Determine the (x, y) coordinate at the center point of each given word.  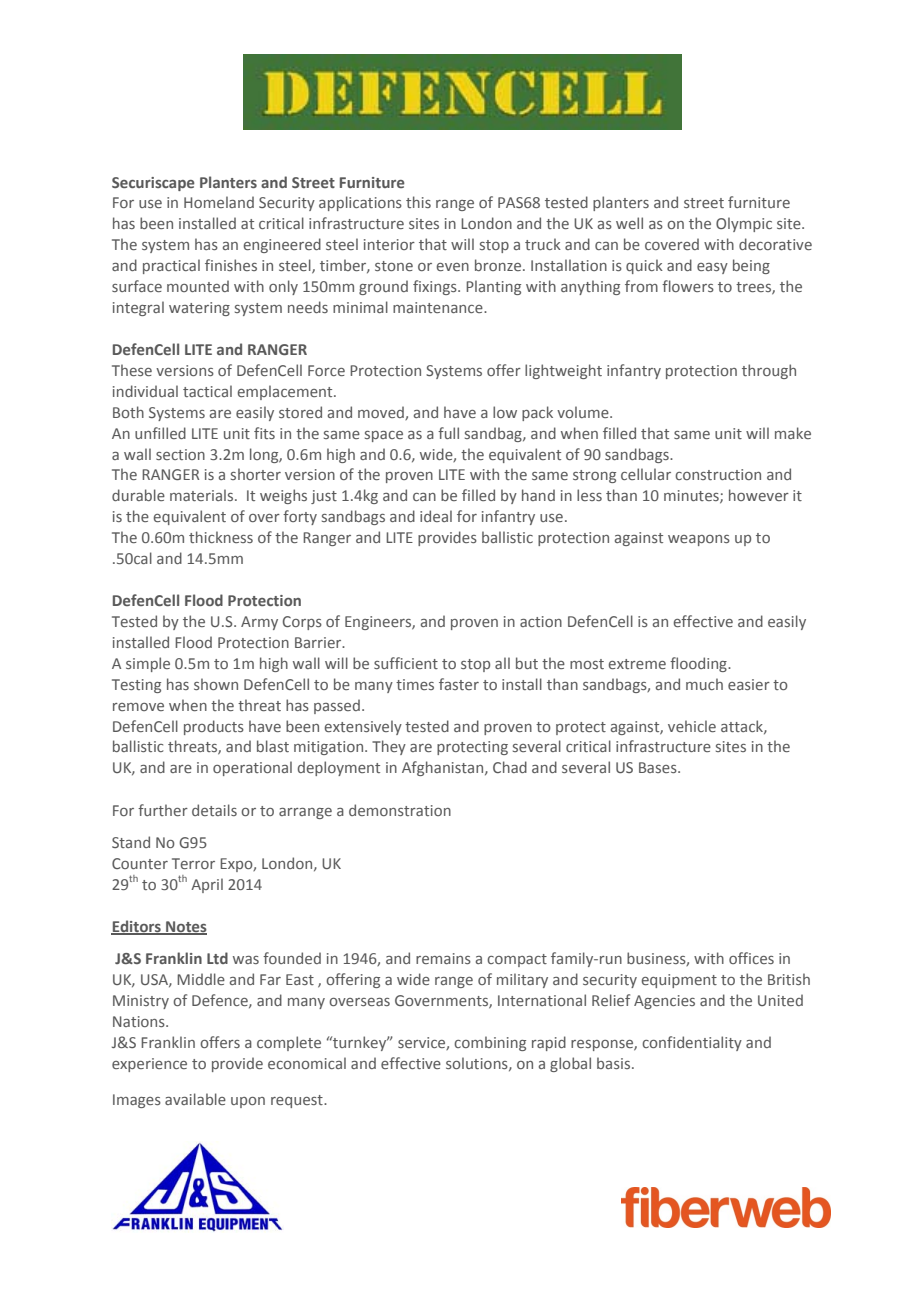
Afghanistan (444, 768)
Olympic (744, 224)
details (214, 810)
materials (203, 495)
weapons (699, 540)
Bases (659, 767)
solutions (478, 1064)
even (453, 267)
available (195, 1099)
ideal (436, 516)
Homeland (219, 202)
